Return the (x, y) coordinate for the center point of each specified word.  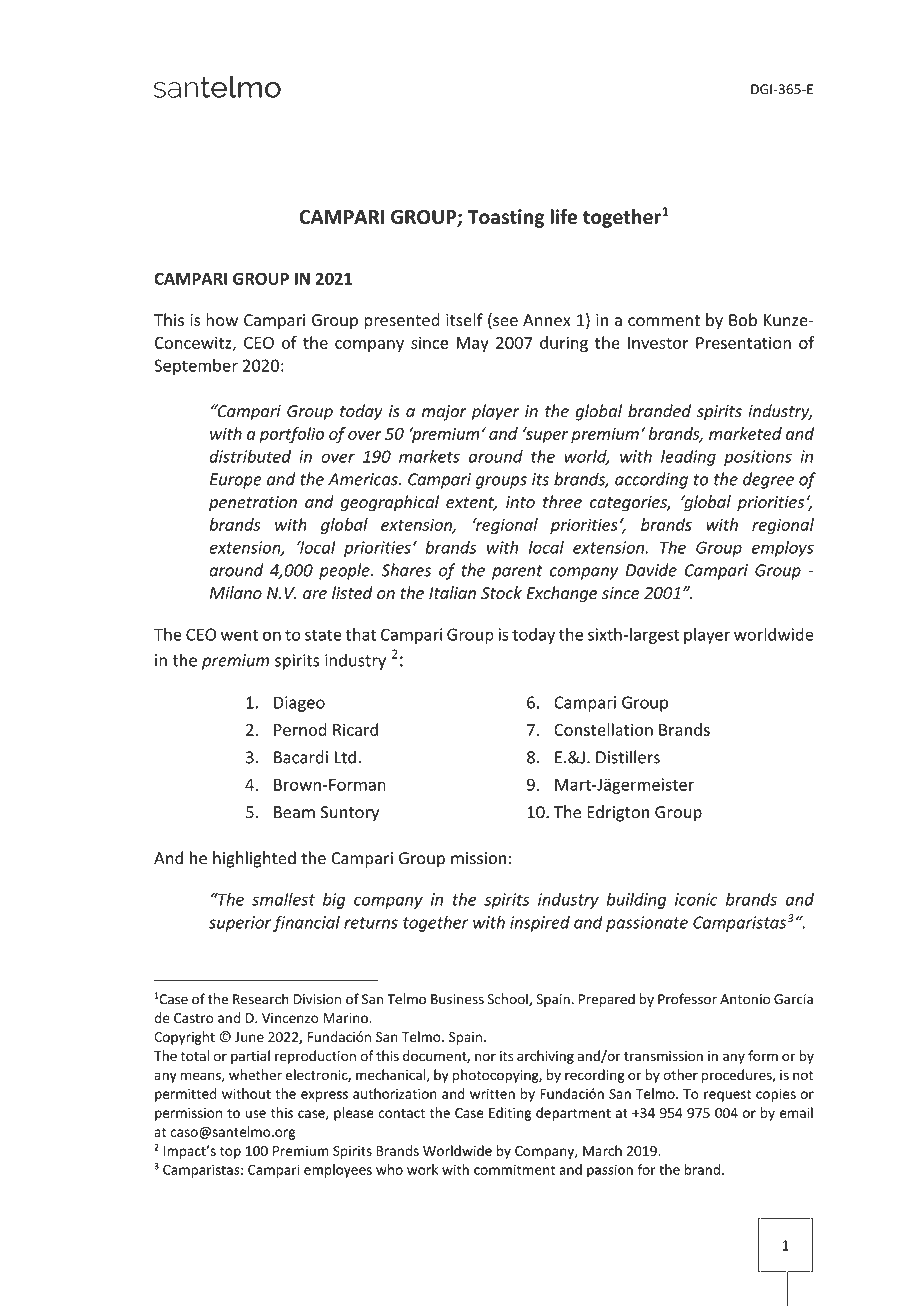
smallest (283, 899)
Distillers (628, 757)
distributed (250, 456)
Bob (743, 320)
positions (758, 458)
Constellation (603, 729)
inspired (540, 923)
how (222, 320)
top (230, 1152)
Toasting (506, 218)
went (240, 635)
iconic (696, 899)
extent (471, 504)
